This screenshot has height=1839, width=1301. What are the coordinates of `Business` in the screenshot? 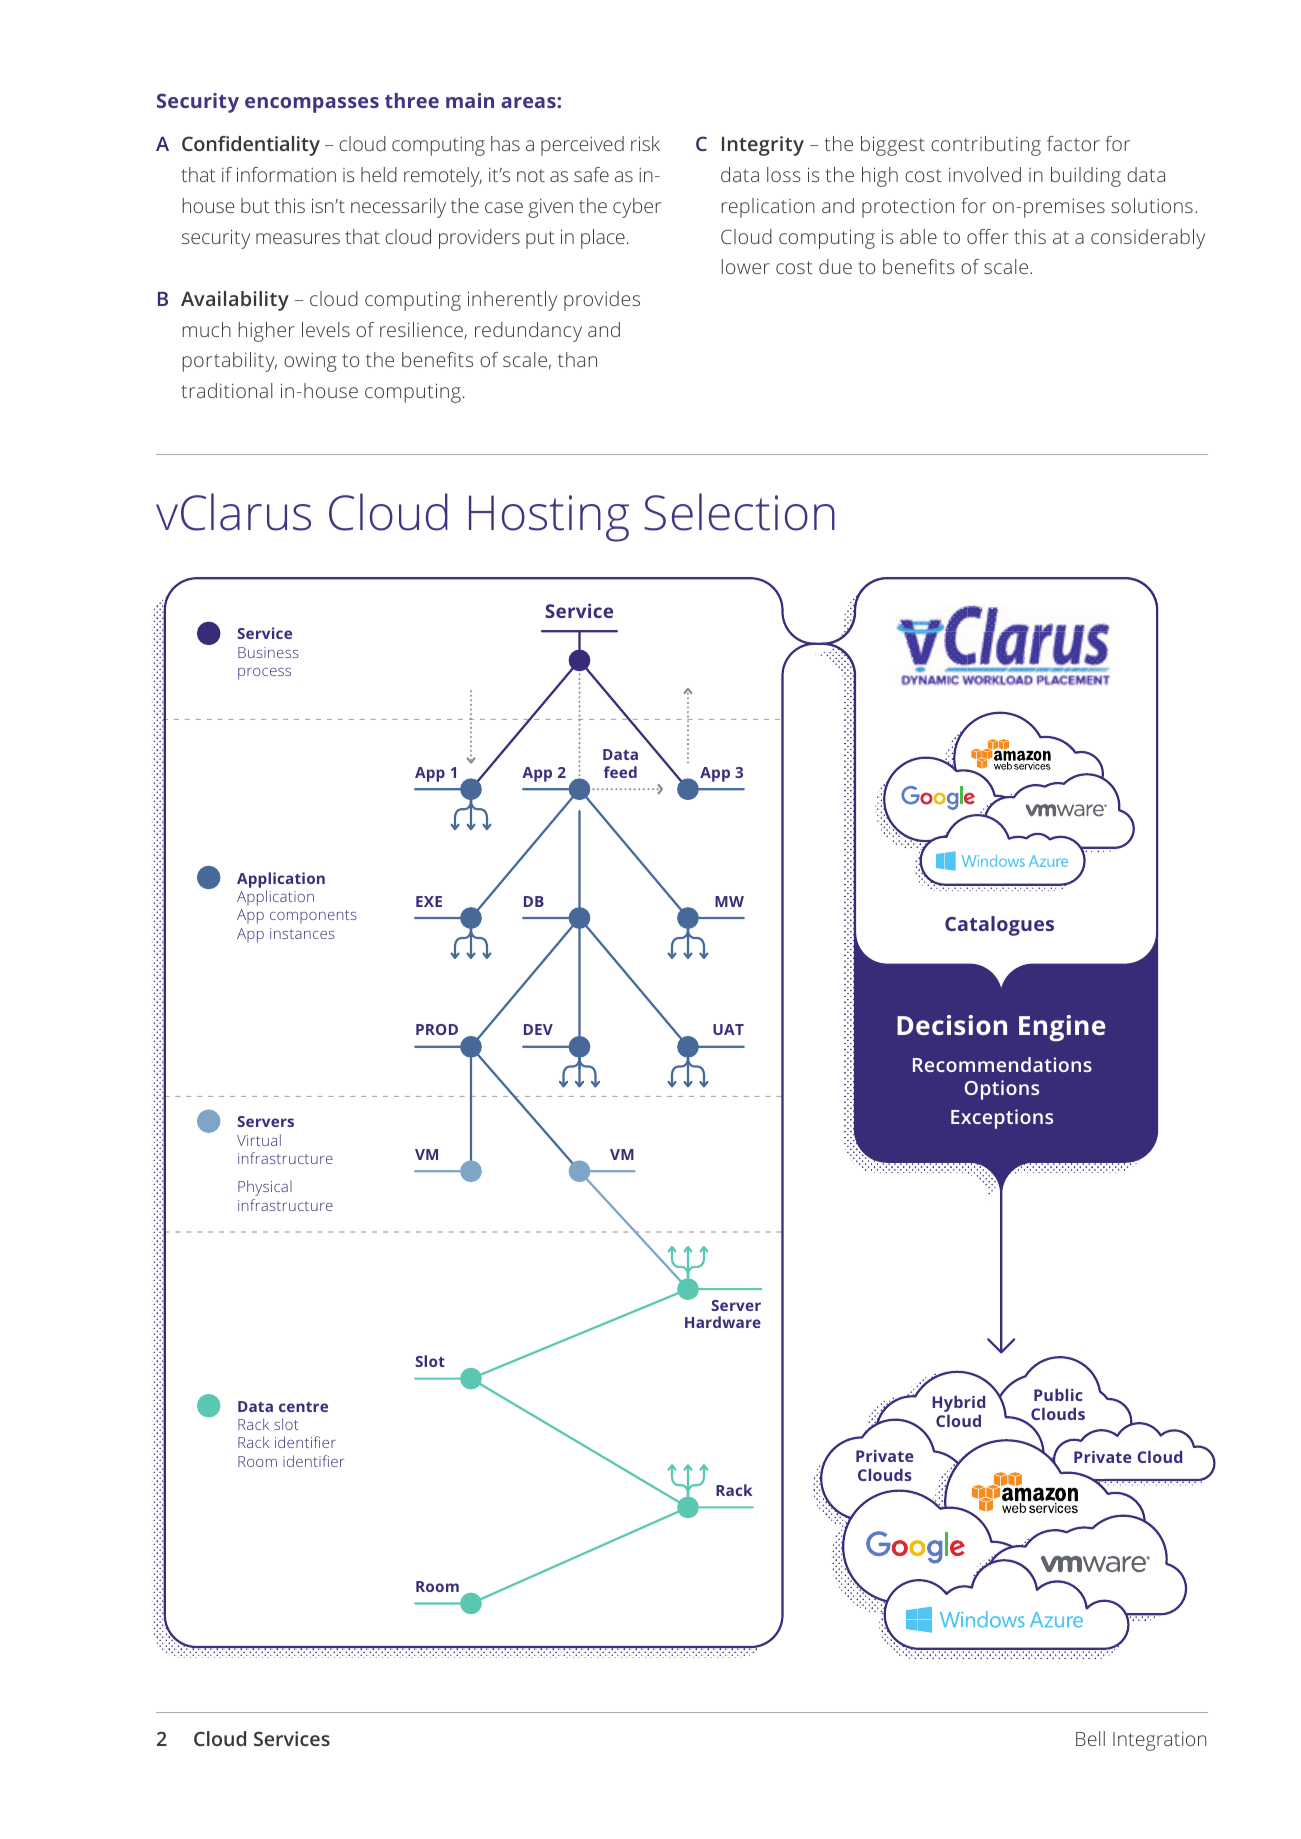 It's located at (268, 652).
